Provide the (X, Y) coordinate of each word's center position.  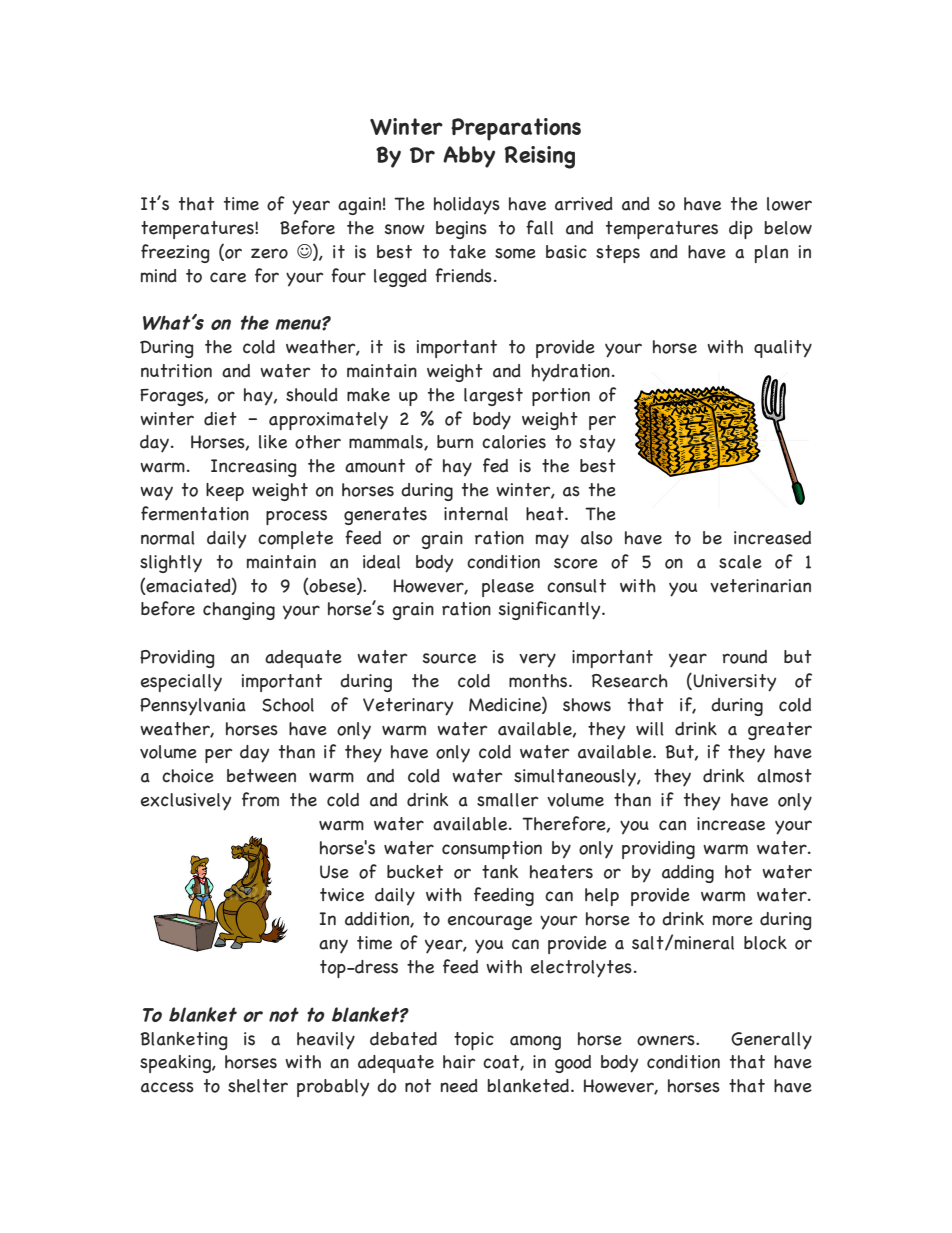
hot (738, 872)
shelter (258, 1086)
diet (220, 419)
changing (239, 611)
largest (493, 397)
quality (783, 349)
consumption (492, 850)
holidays (467, 206)
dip (741, 230)
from (260, 799)
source (449, 658)
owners (667, 1040)
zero (269, 253)
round (744, 657)
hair (459, 1062)
